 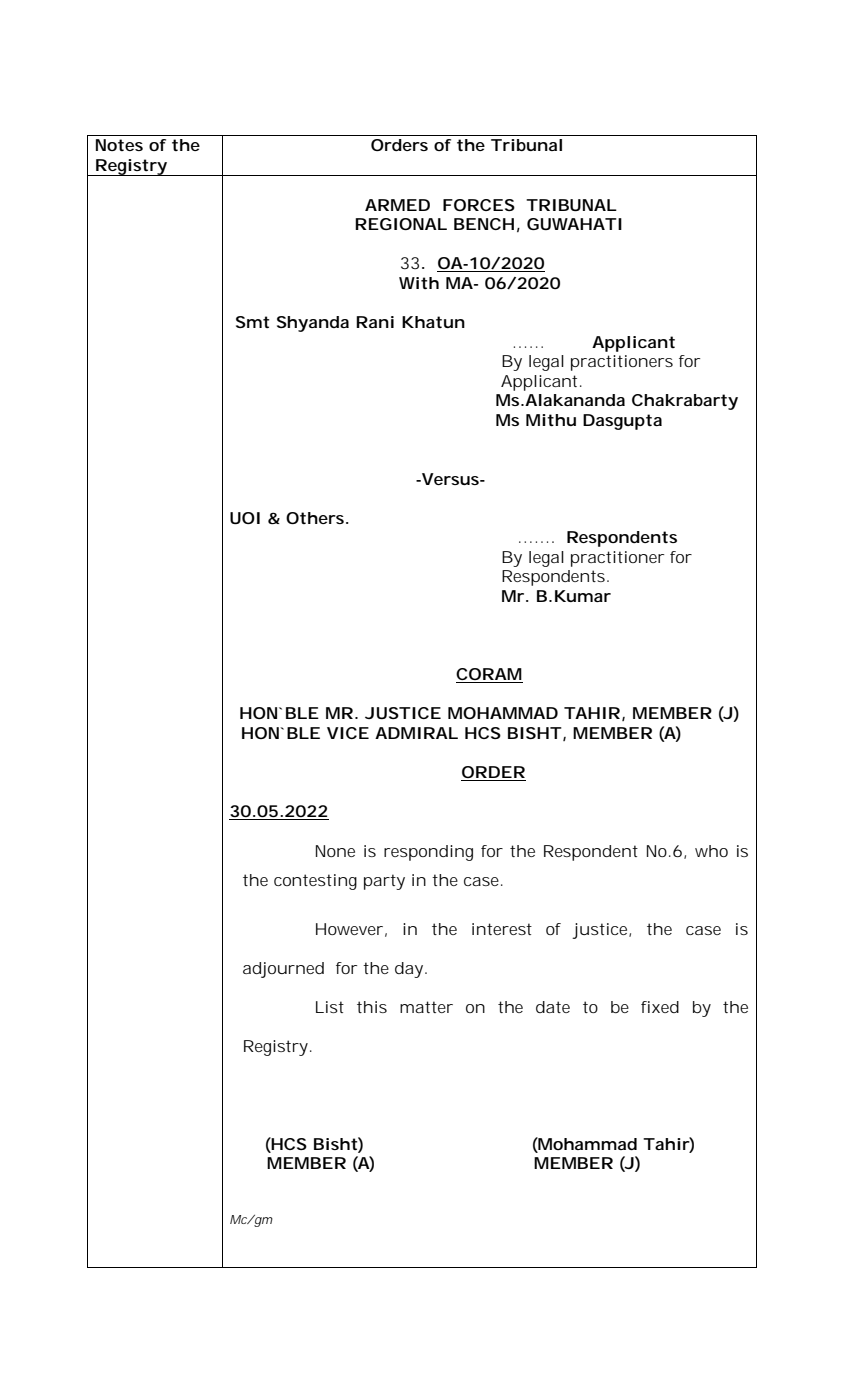 What do you see at coordinates (416, 733) in the screenshot?
I see `ADMIRAL` at bounding box center [416, 733].
